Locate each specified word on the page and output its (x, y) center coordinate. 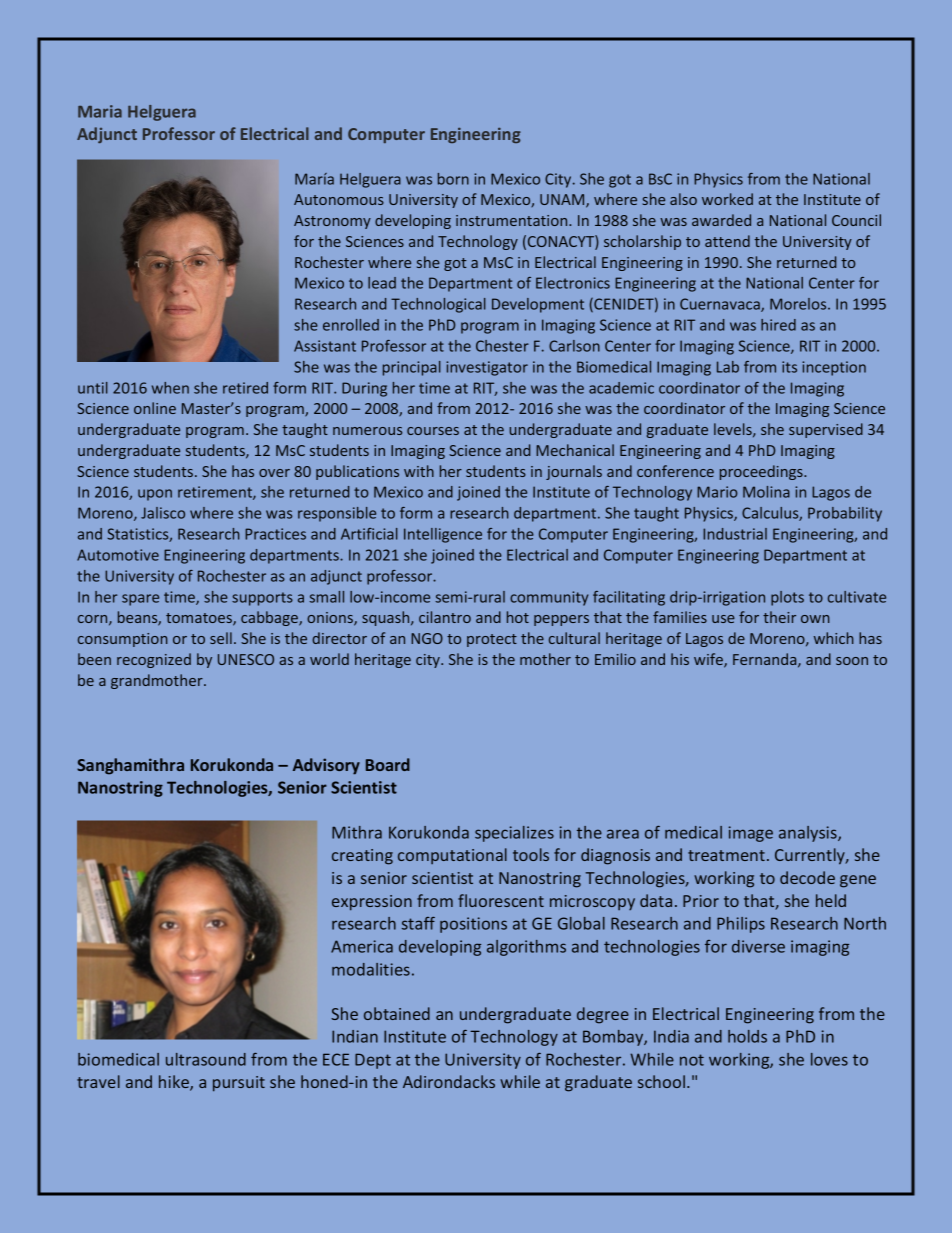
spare (140, 600)
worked (727, 199)
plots (787, 598)
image (751, 834)
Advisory (326, 766)
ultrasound (206, 1059)
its (789, 367)
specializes (514, 834)
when (170, 388)
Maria (100, 111)
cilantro (445, 617)
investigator (487, 368)
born (453, 179)
